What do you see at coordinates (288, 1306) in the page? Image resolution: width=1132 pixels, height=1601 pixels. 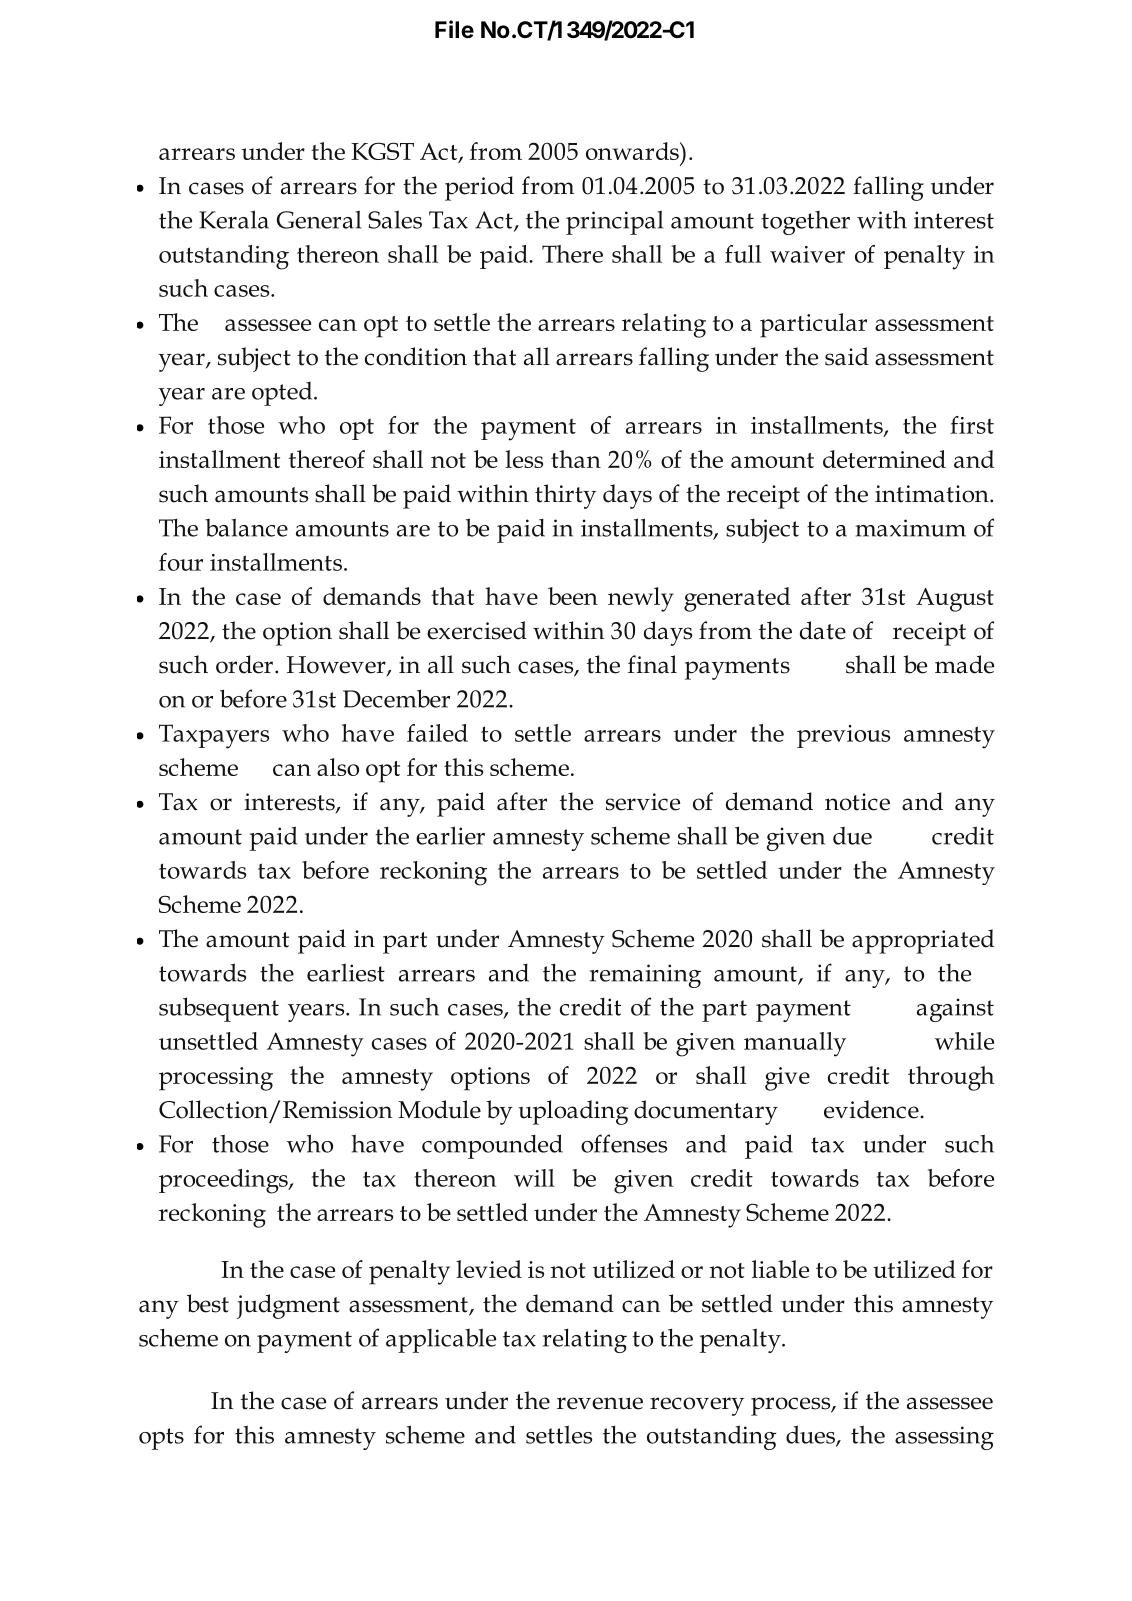 I see `judgment` at bounding box center [288, 1306].
